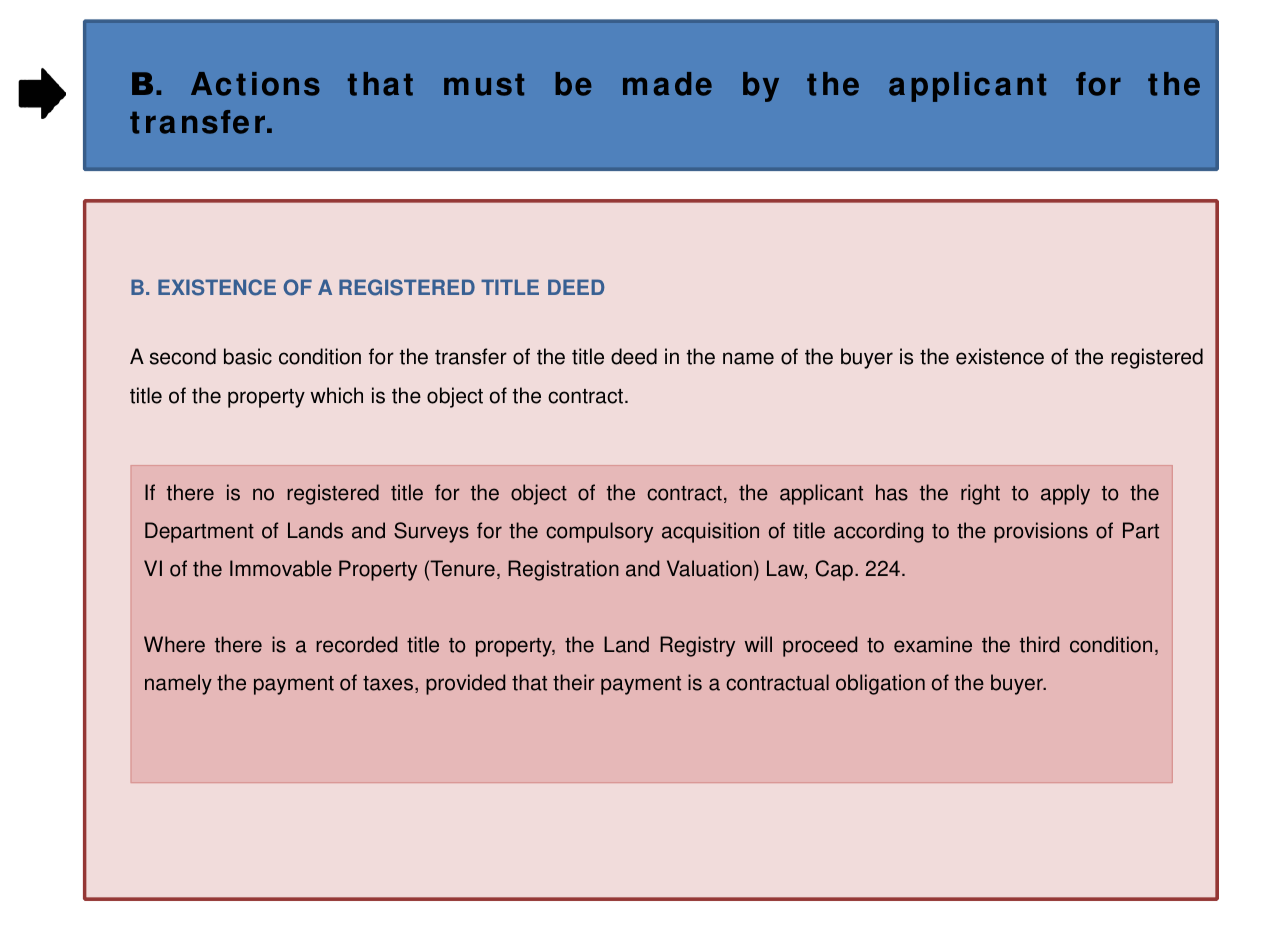 Image resolution: width=1270 pixels, height=952 pixels. Describe the element at coordinates (892, 492) in the screenshot. I see `has` at that location.
